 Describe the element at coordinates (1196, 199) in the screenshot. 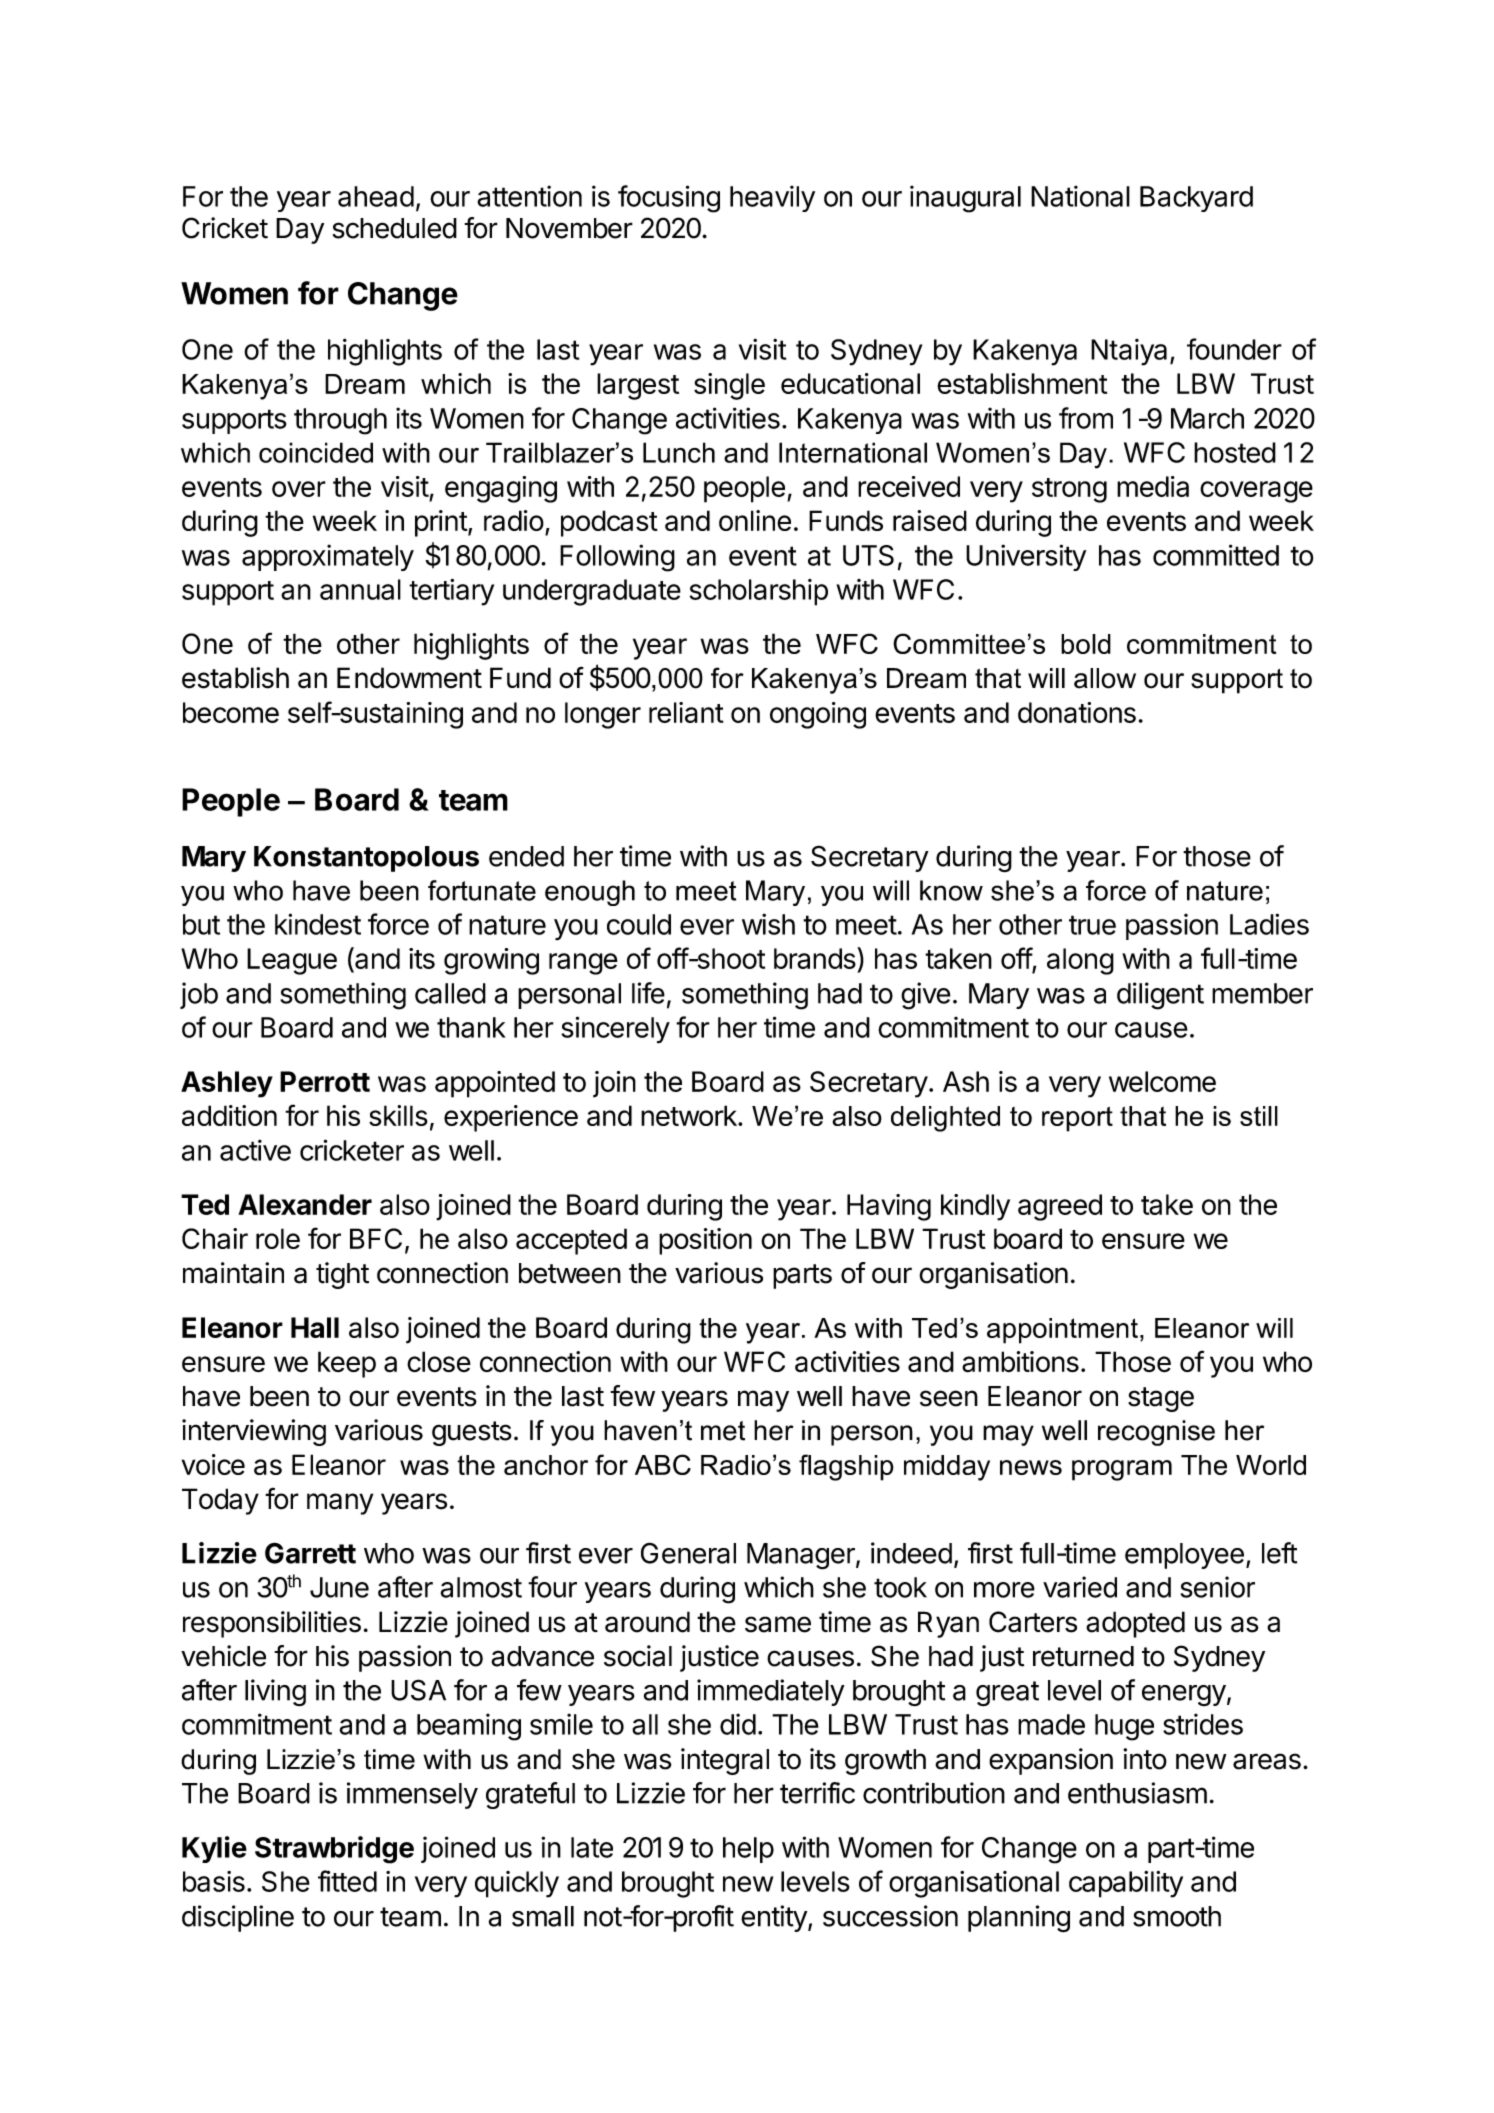

I see `Backyard` at that location.
